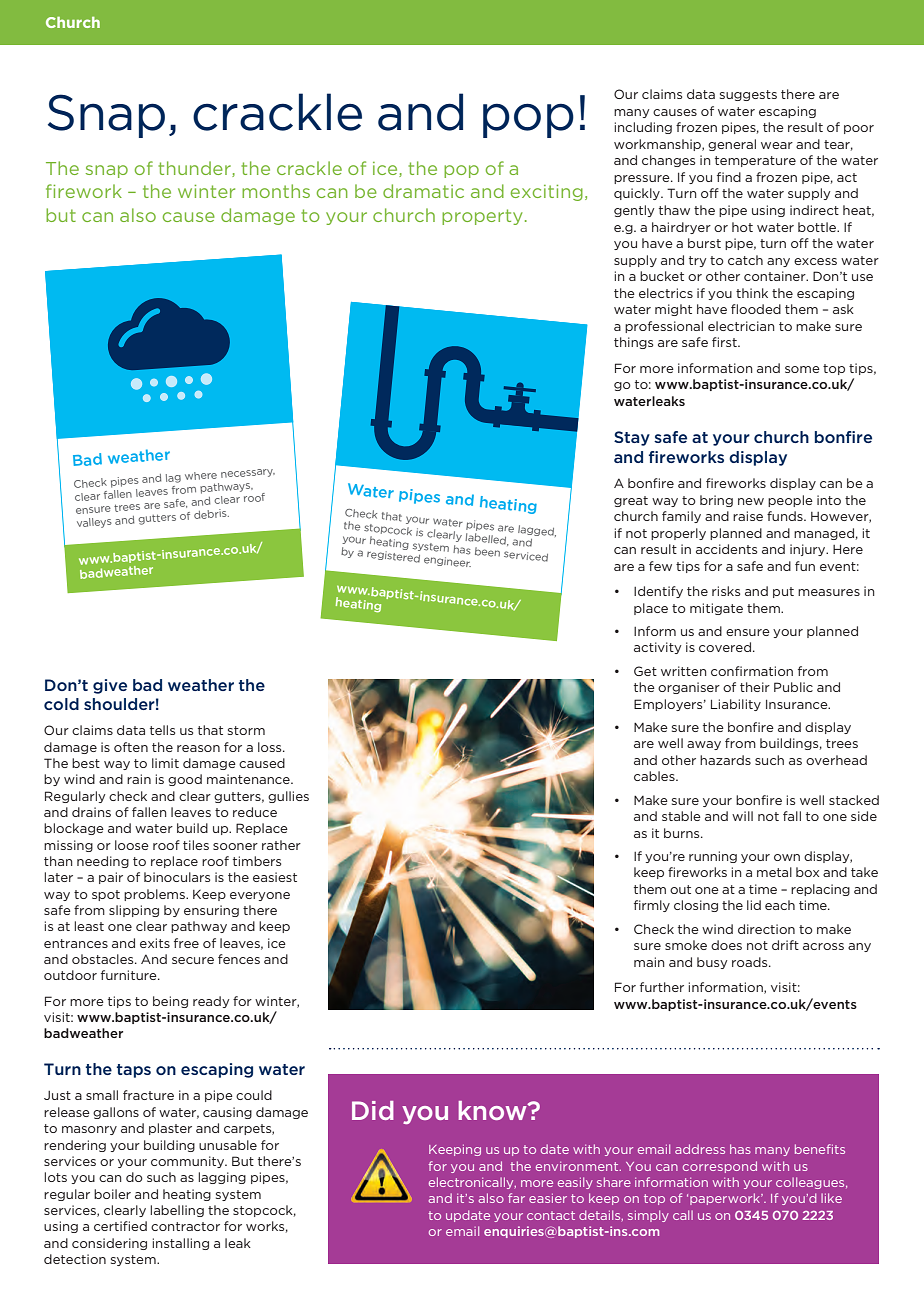 This screenshot has height=1308, width=924. I want to click on confirmation, so click(752, 671).
